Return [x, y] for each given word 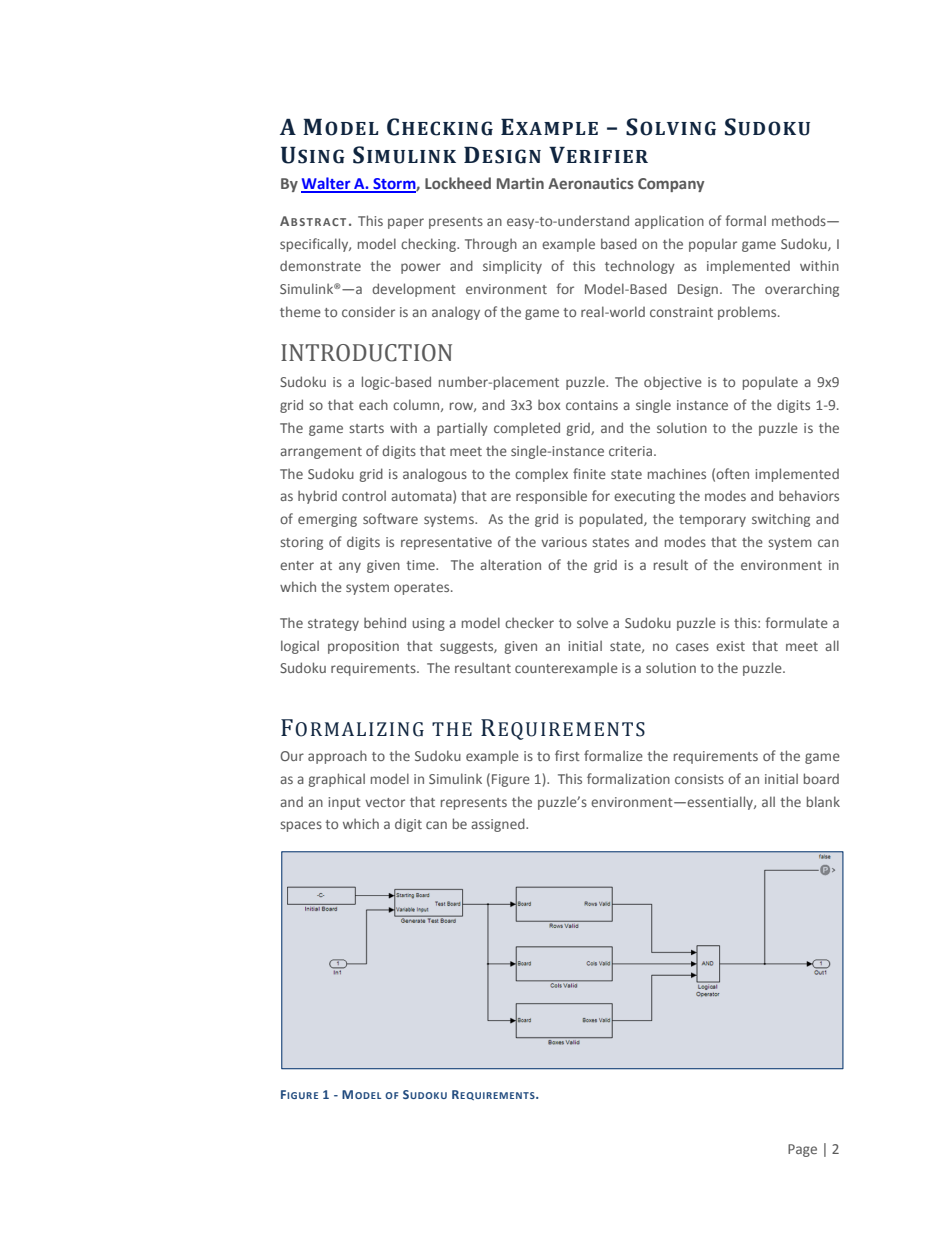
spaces [301, 826]
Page [802, 1150]
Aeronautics [591, 183]
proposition [363, 647]
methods [800, 220]
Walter [327, 184]
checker [529, 622]
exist [730, 646]
